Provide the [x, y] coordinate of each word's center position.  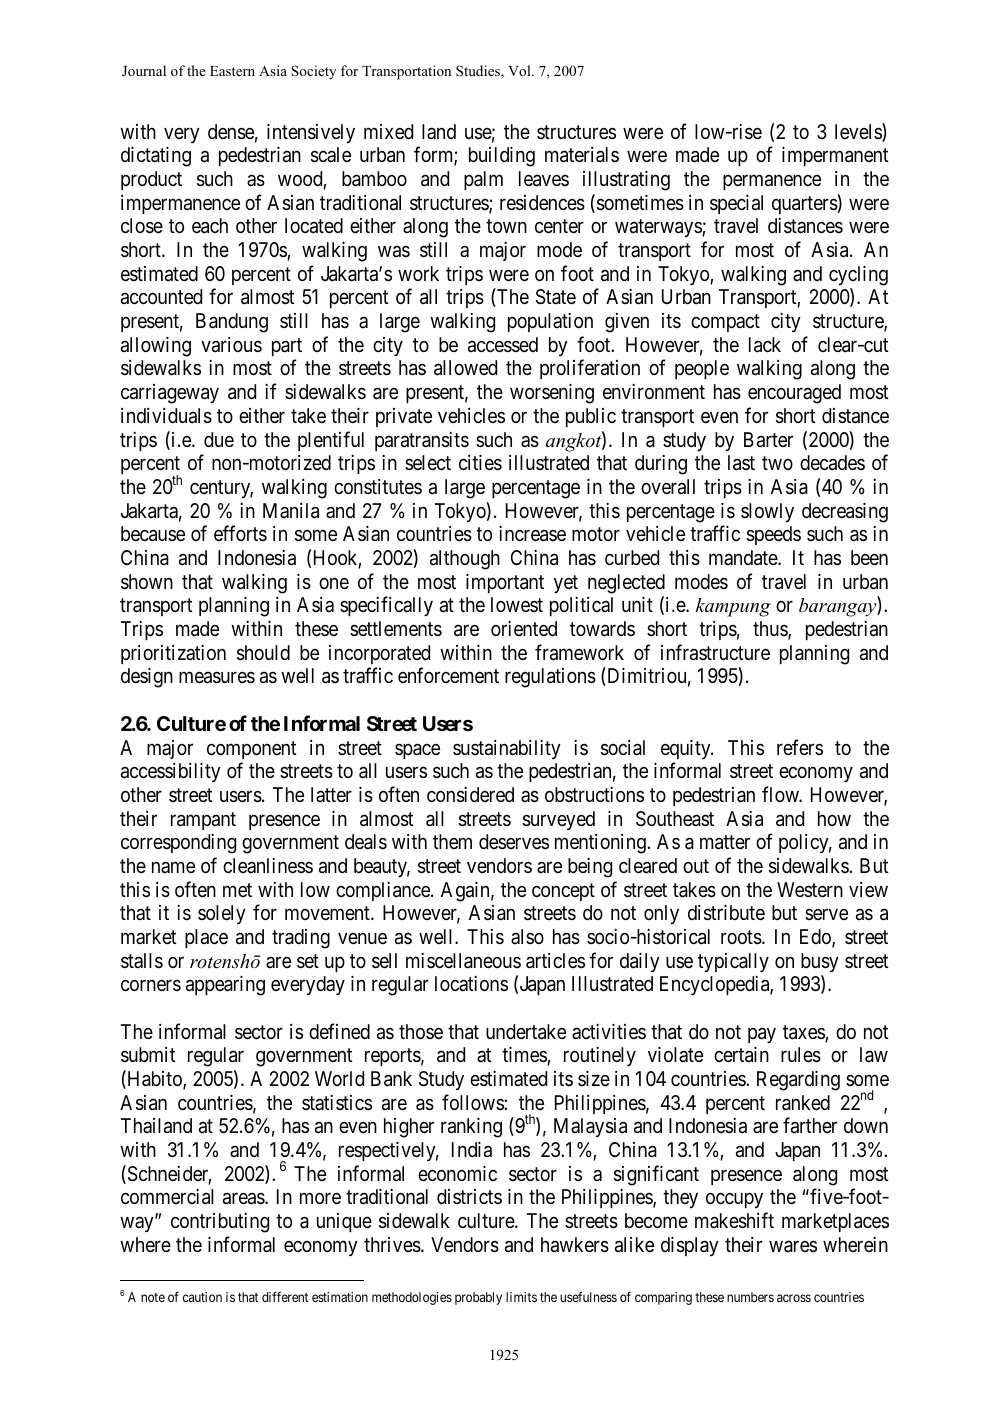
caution [202, 1297]
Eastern [232, 71]
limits [521, 1297]
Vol [520, 70]
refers [800, 747]
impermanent [835, 156]
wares [793, 1246]
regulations [550, 678]
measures [217, 678]
